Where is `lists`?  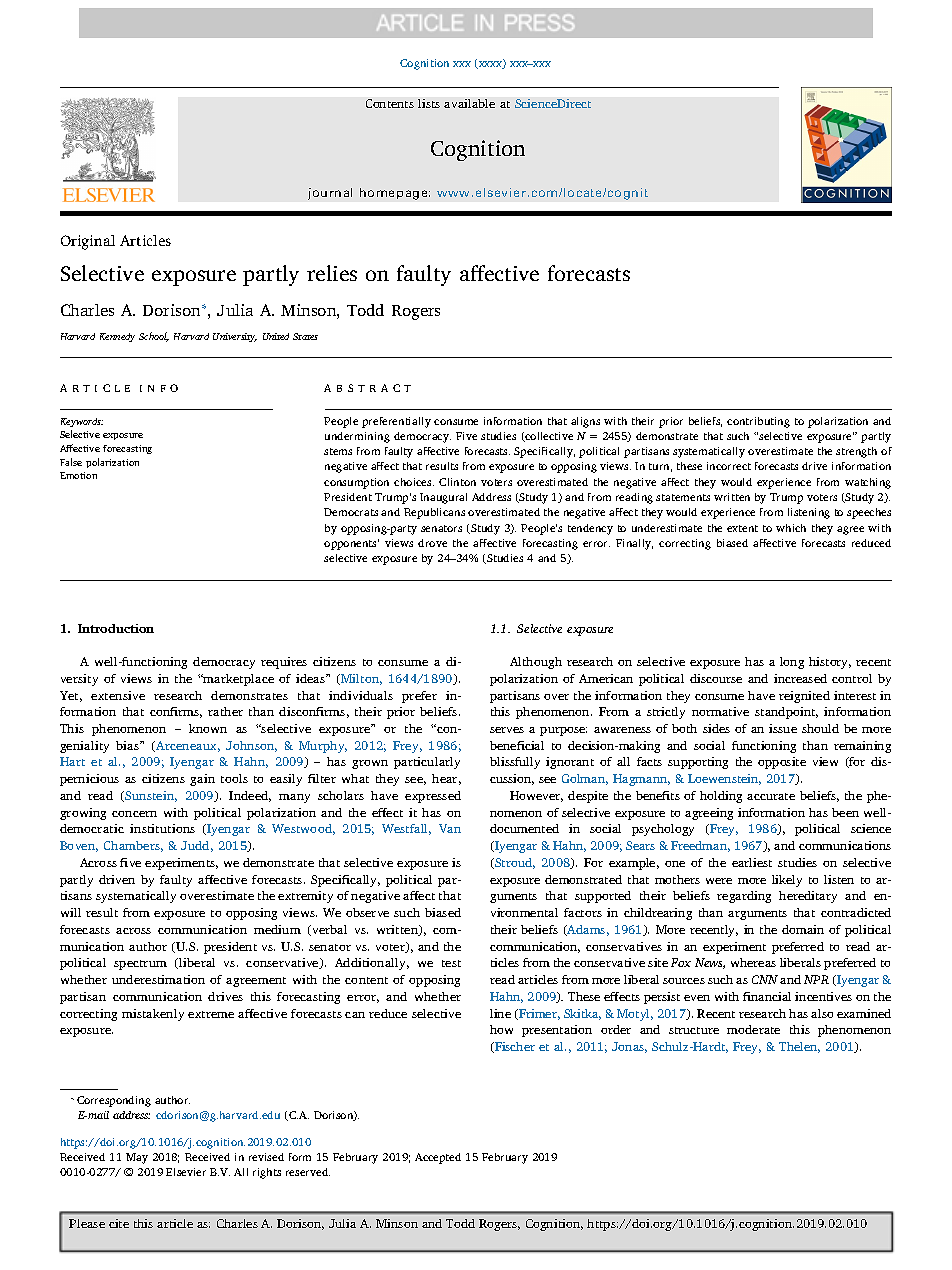
lists is located at coordinates (429, 103).
